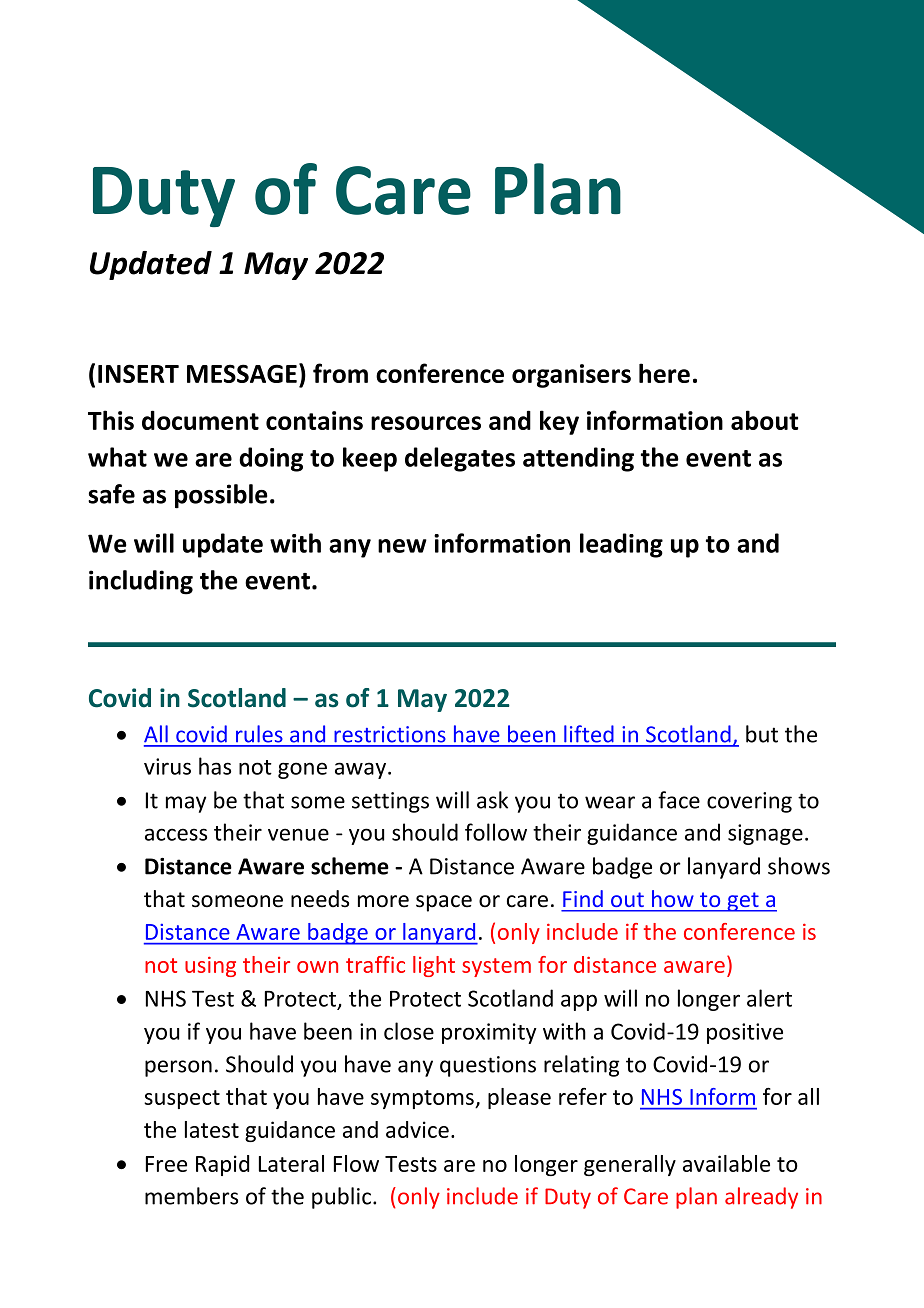 The width and height of the screenshot is (924, 1308). I want to click on resources, so click(426, 423).
